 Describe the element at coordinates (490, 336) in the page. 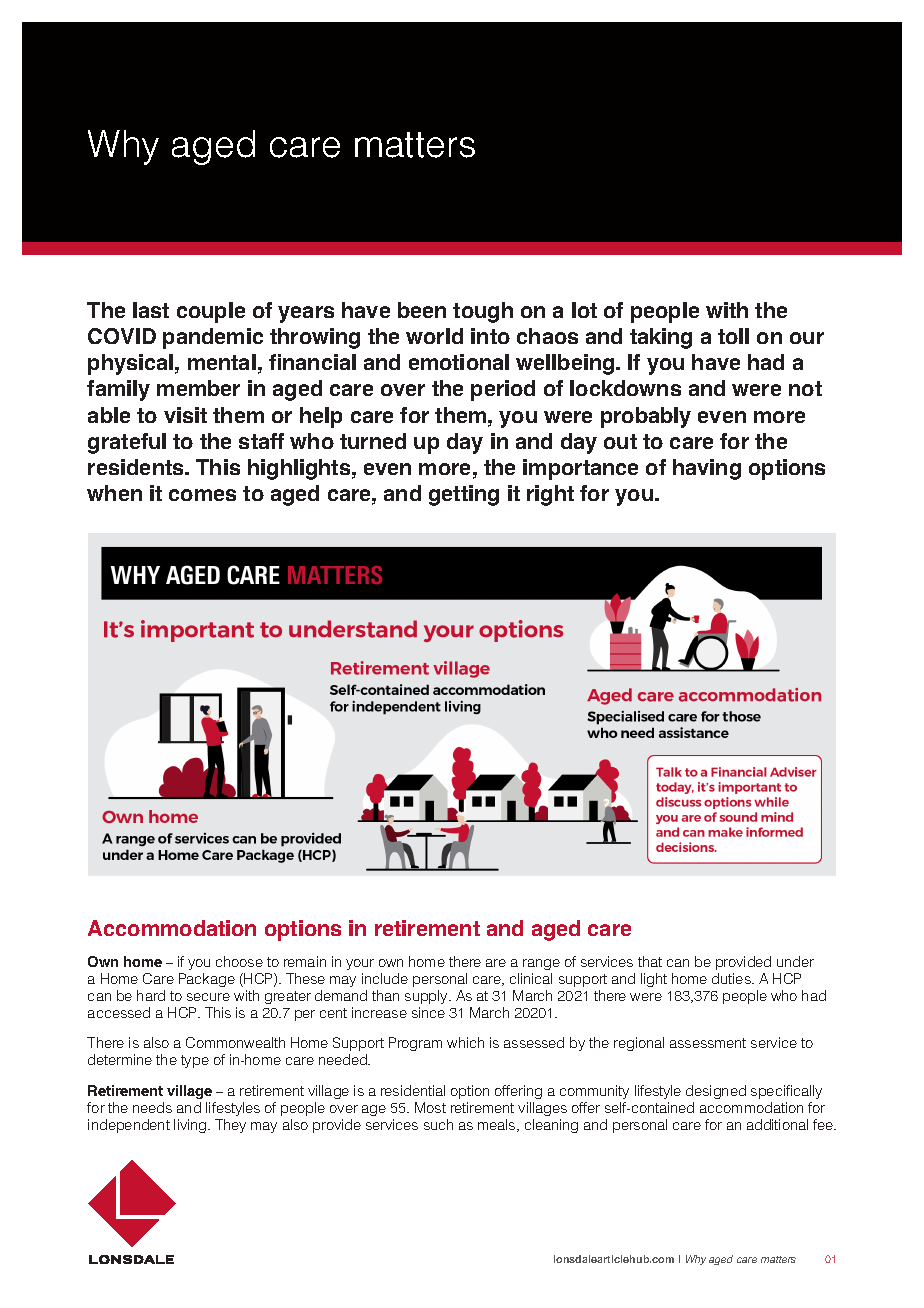

I see `into` at that location.
